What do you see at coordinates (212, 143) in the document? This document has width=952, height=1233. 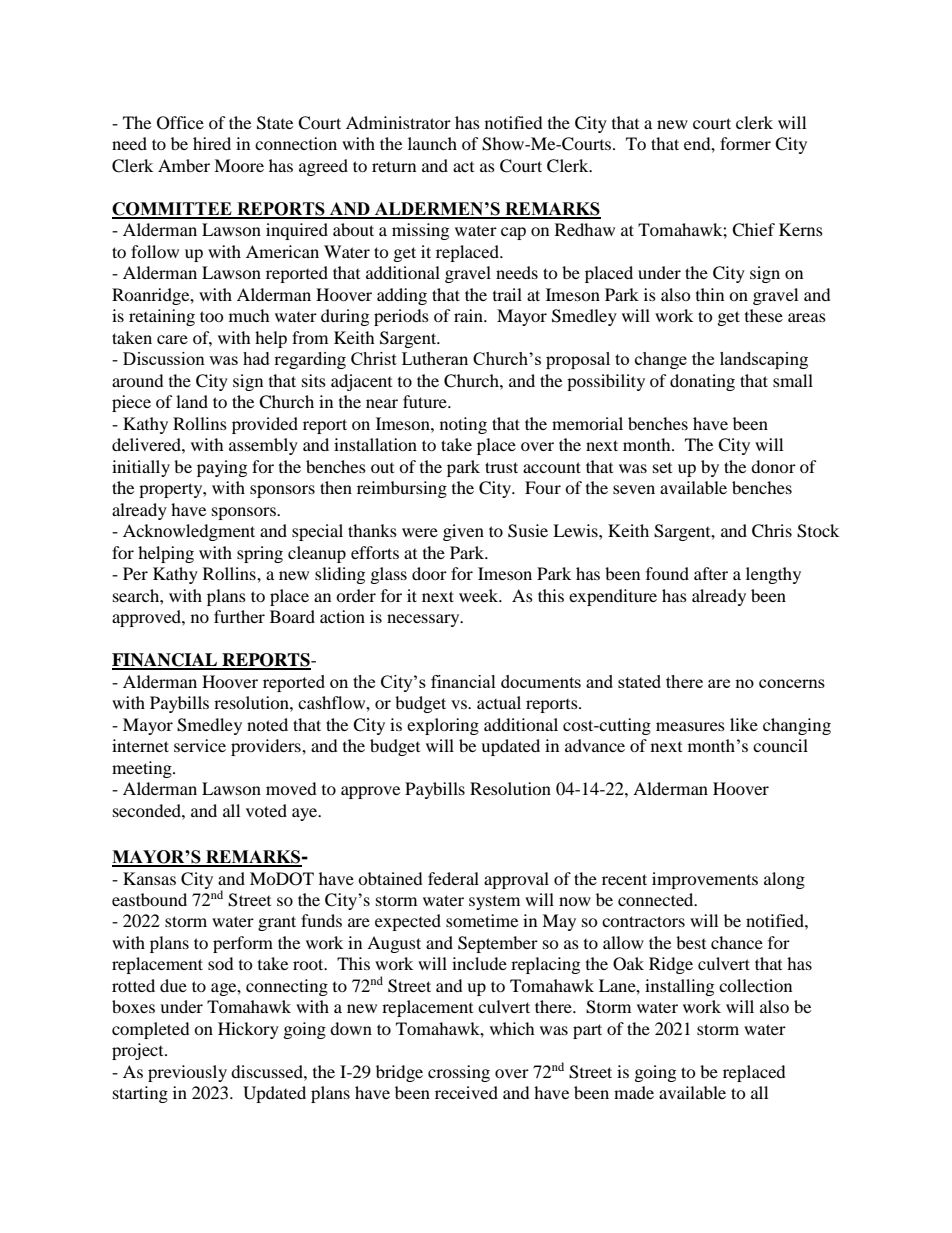 I see `hired` at bounding box center [212, 143].
